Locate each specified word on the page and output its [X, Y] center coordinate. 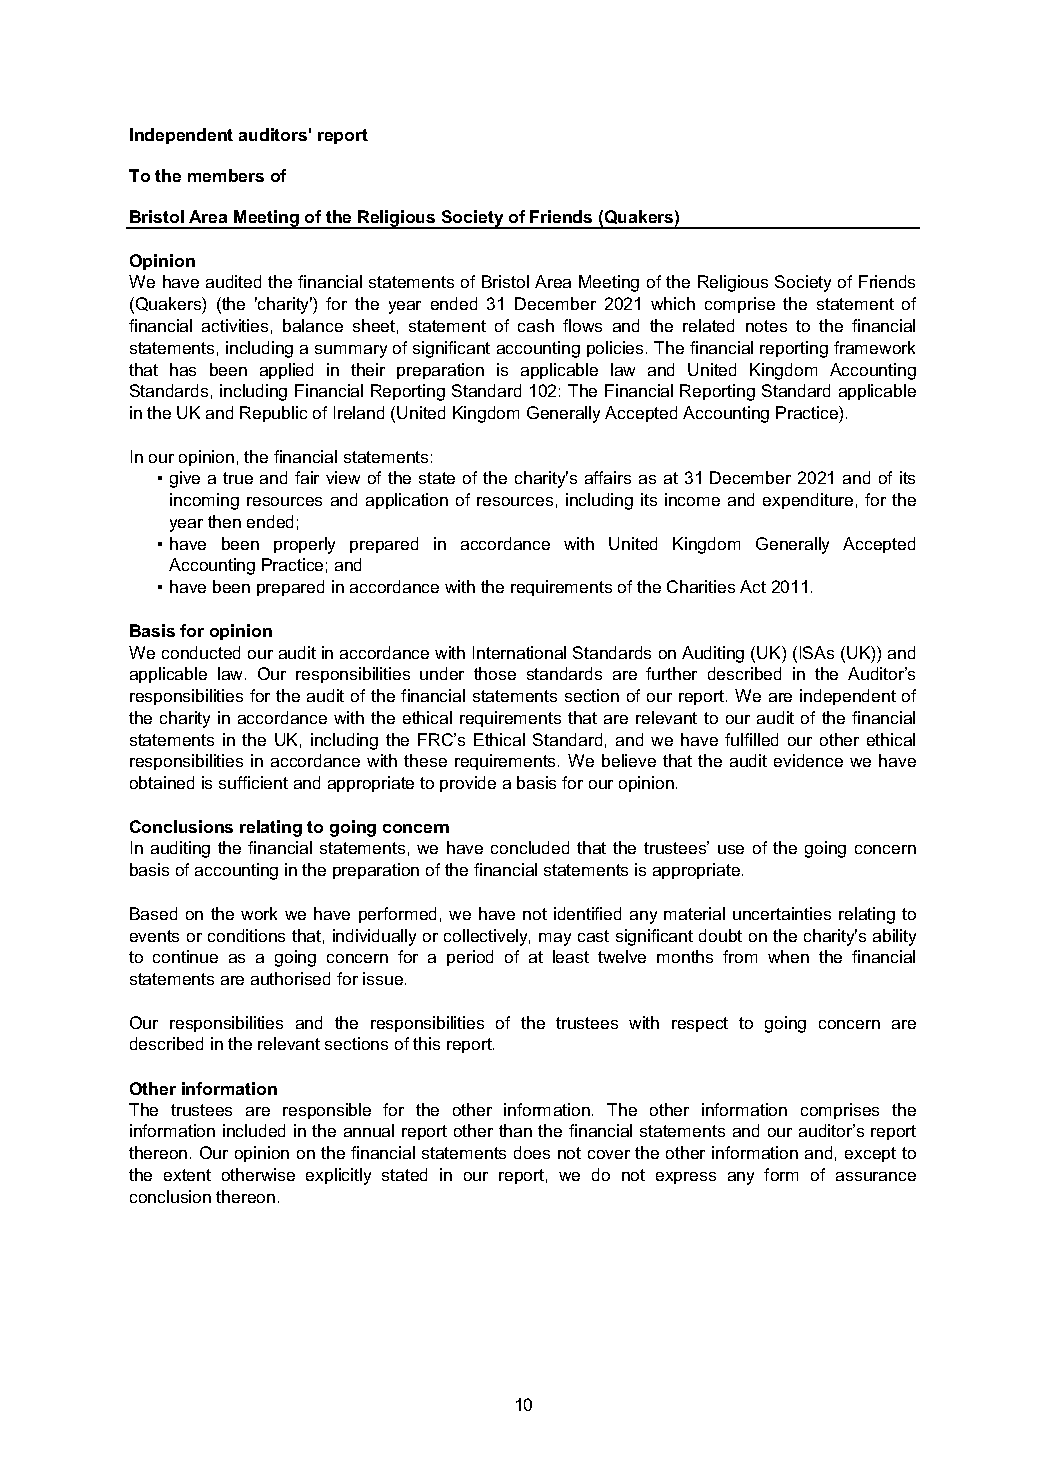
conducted [201, 652]
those [495, 673]
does [532, 1152]
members [226, 175]
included [254, 1130]
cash [536, 325]
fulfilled [751, 739]
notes [766, 326]
